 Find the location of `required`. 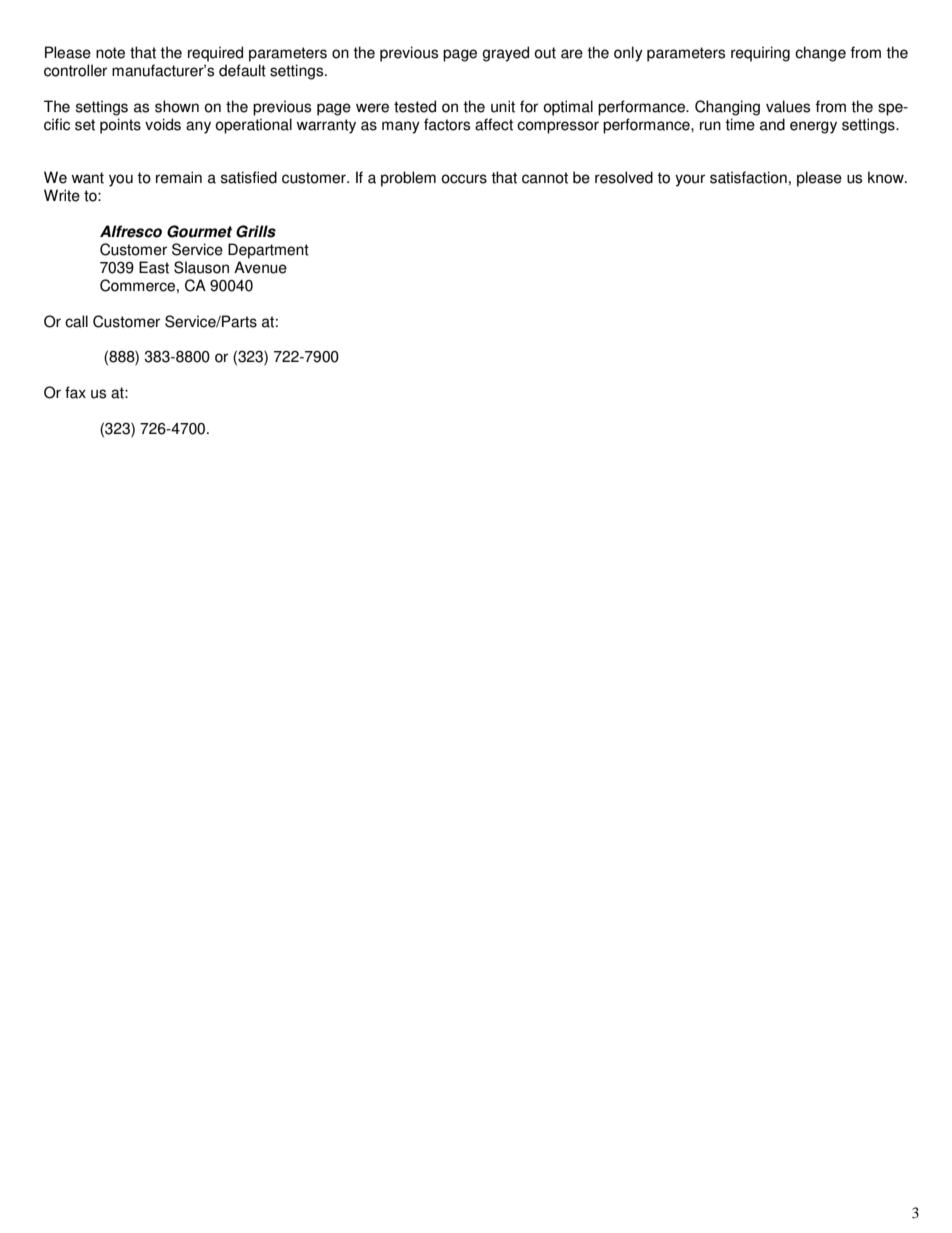

required is located at coordinates (215, 54).
